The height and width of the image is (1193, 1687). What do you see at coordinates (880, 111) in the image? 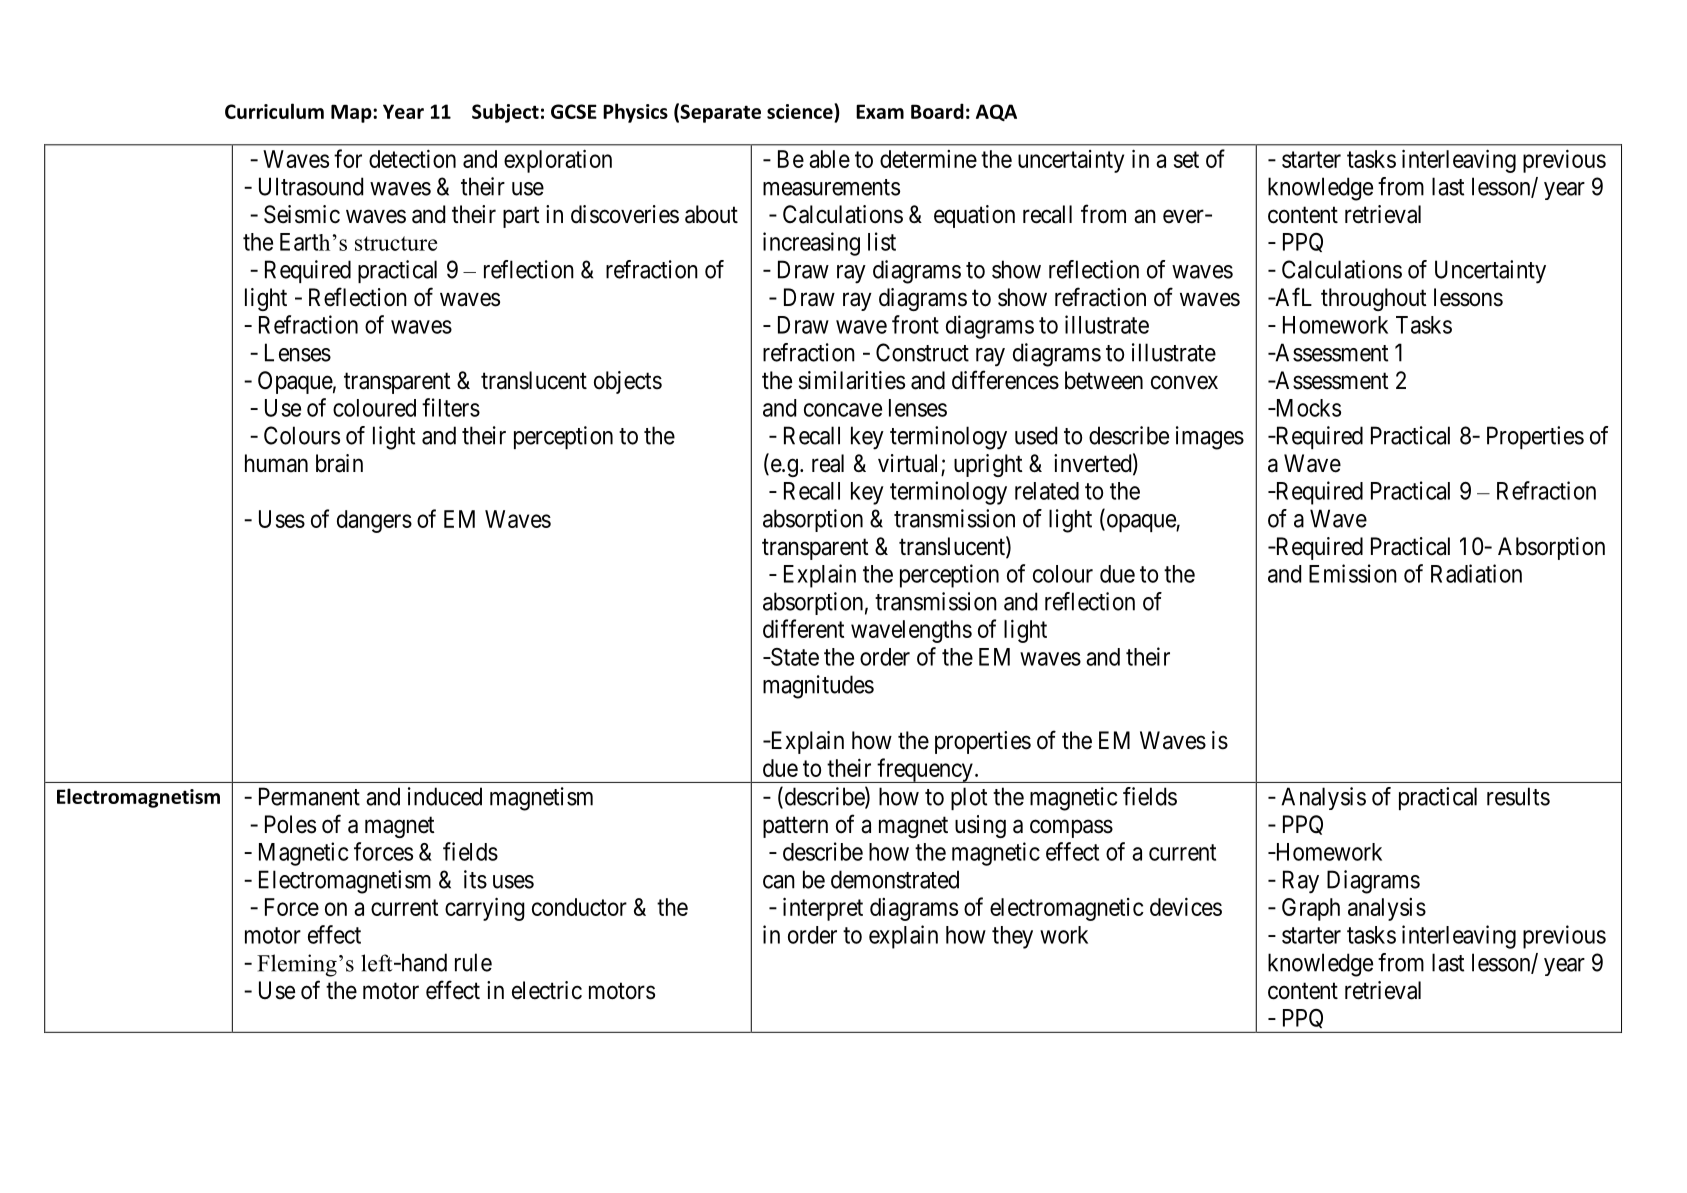
I see `Exam` at bounding box center [880, 111].
